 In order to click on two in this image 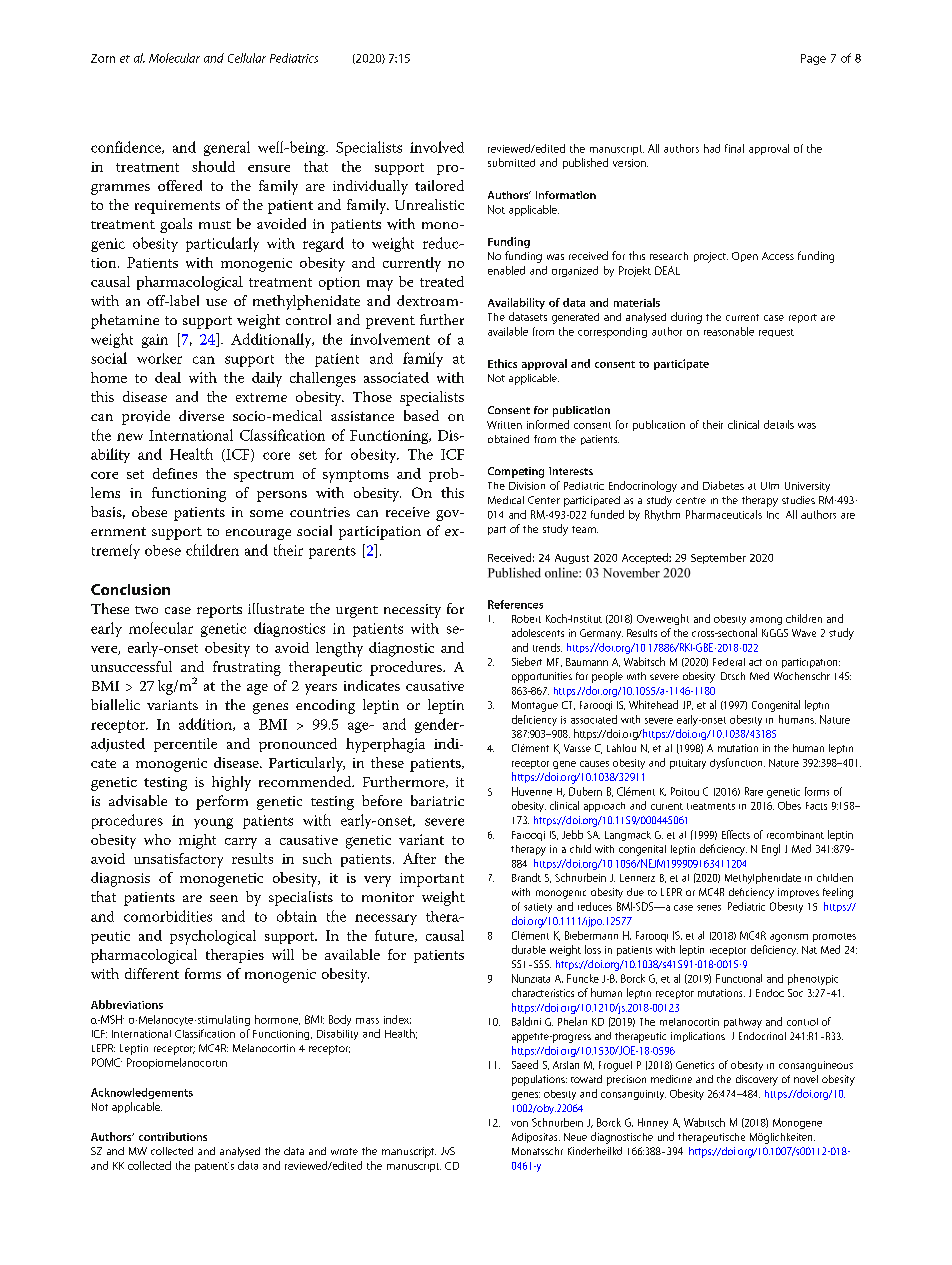, I will do `click(146, 610)`.
